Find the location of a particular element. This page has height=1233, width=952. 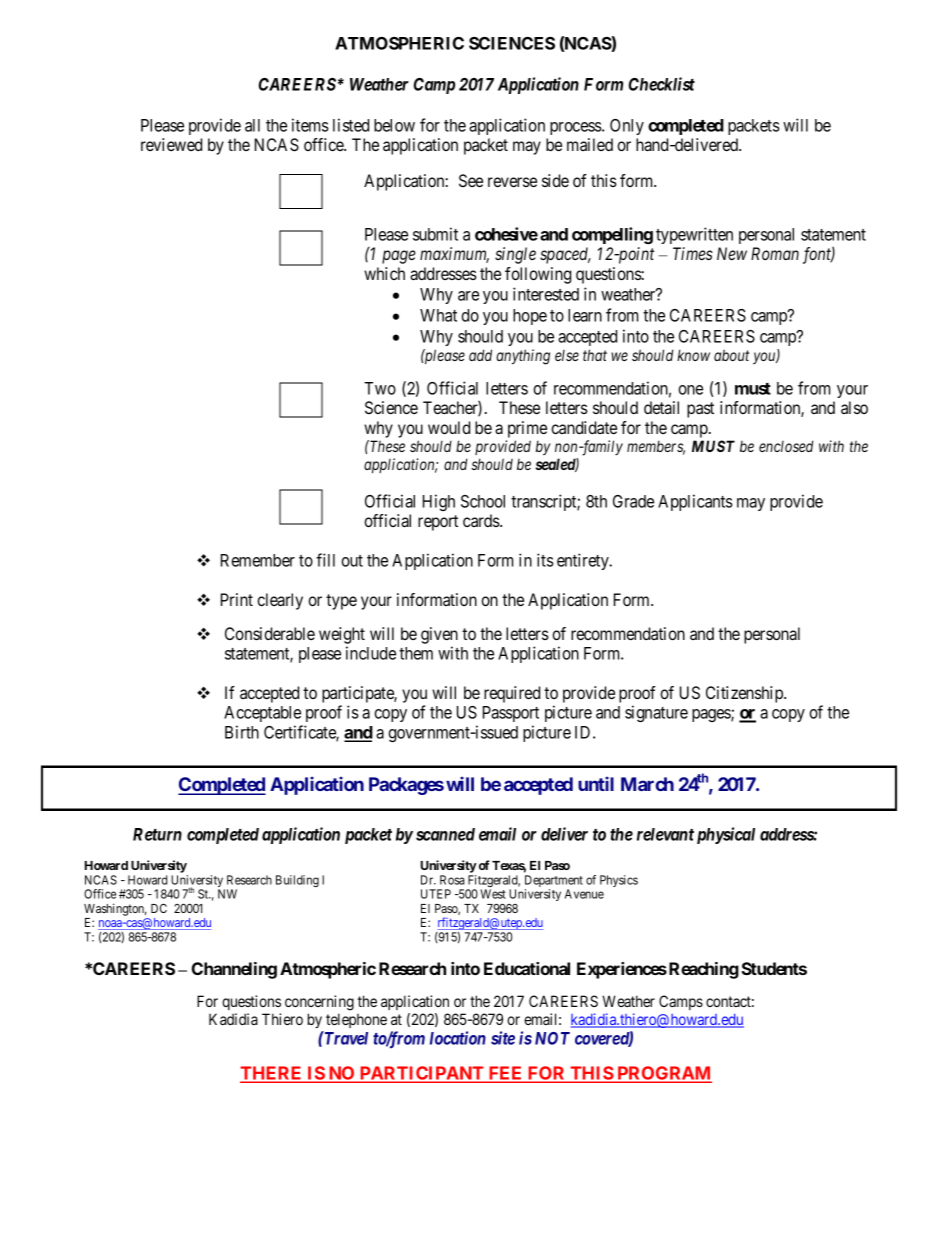

mailed is located at coordinates (590, 144).
